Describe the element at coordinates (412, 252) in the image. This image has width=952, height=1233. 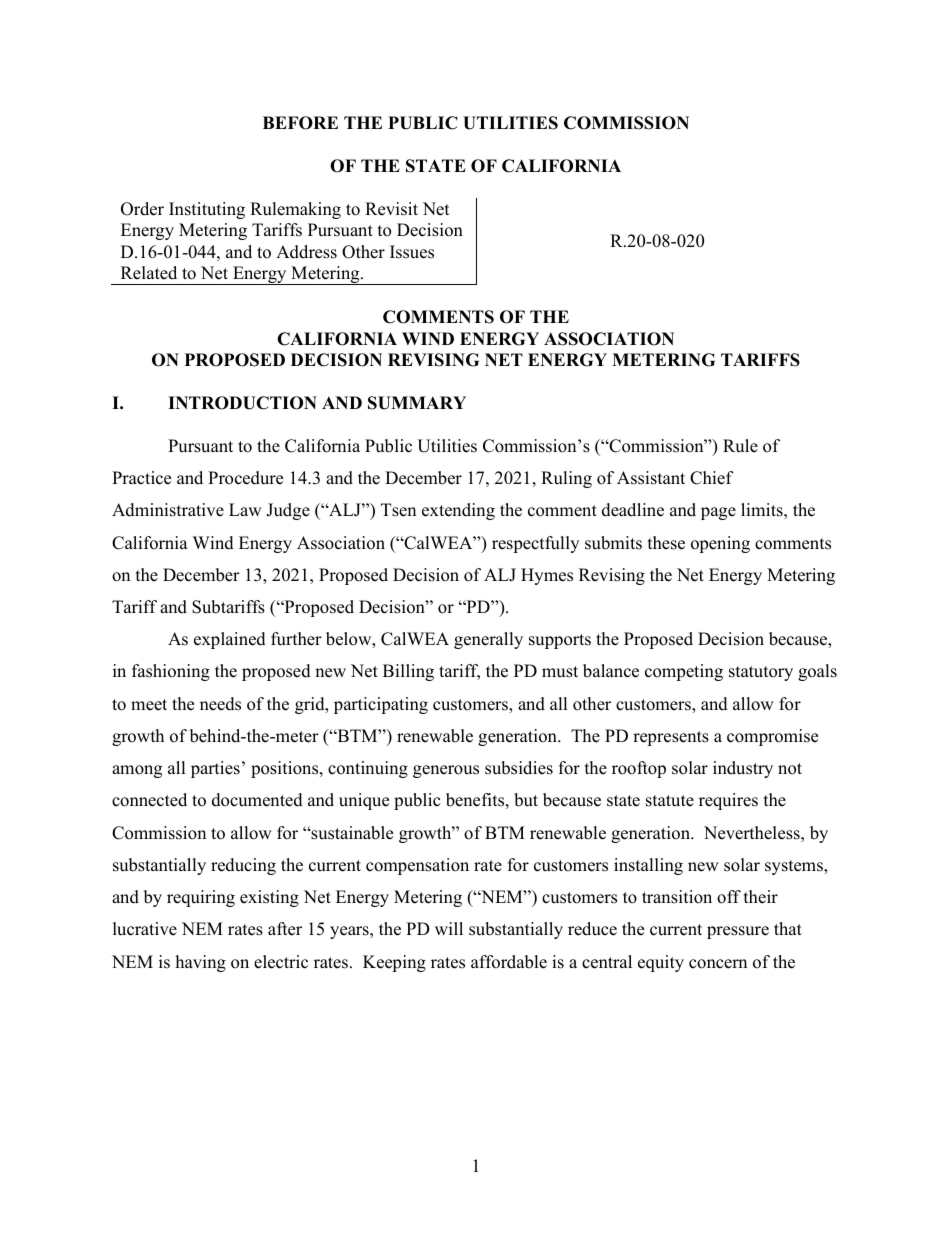
I see `Issues` at that location.
